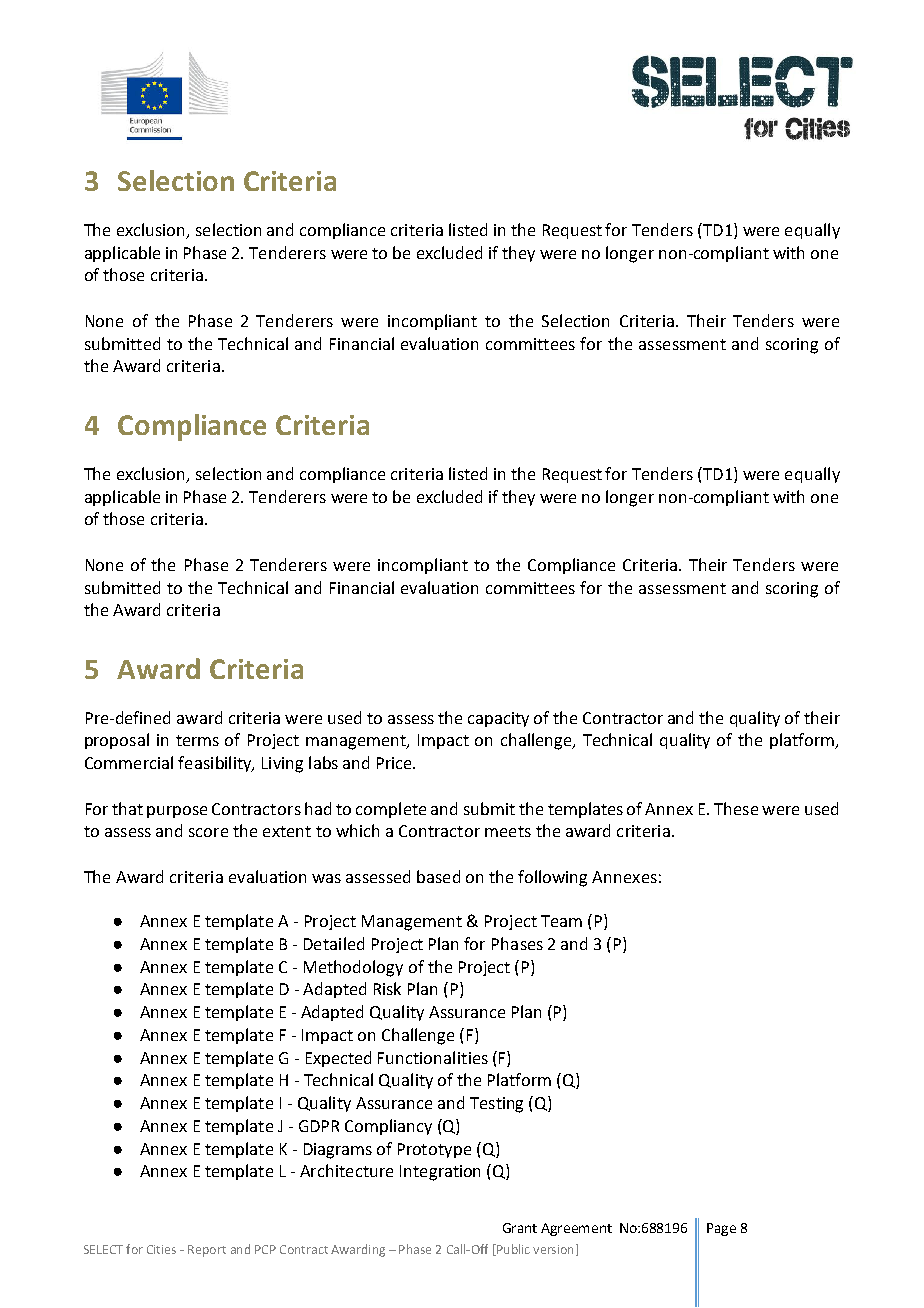 The width and height of the screenshot is (924, 1308). What do you see at coordinates (512, 1250) in the screenshot?
I see `Public` at bounding box center [512, 1250].
